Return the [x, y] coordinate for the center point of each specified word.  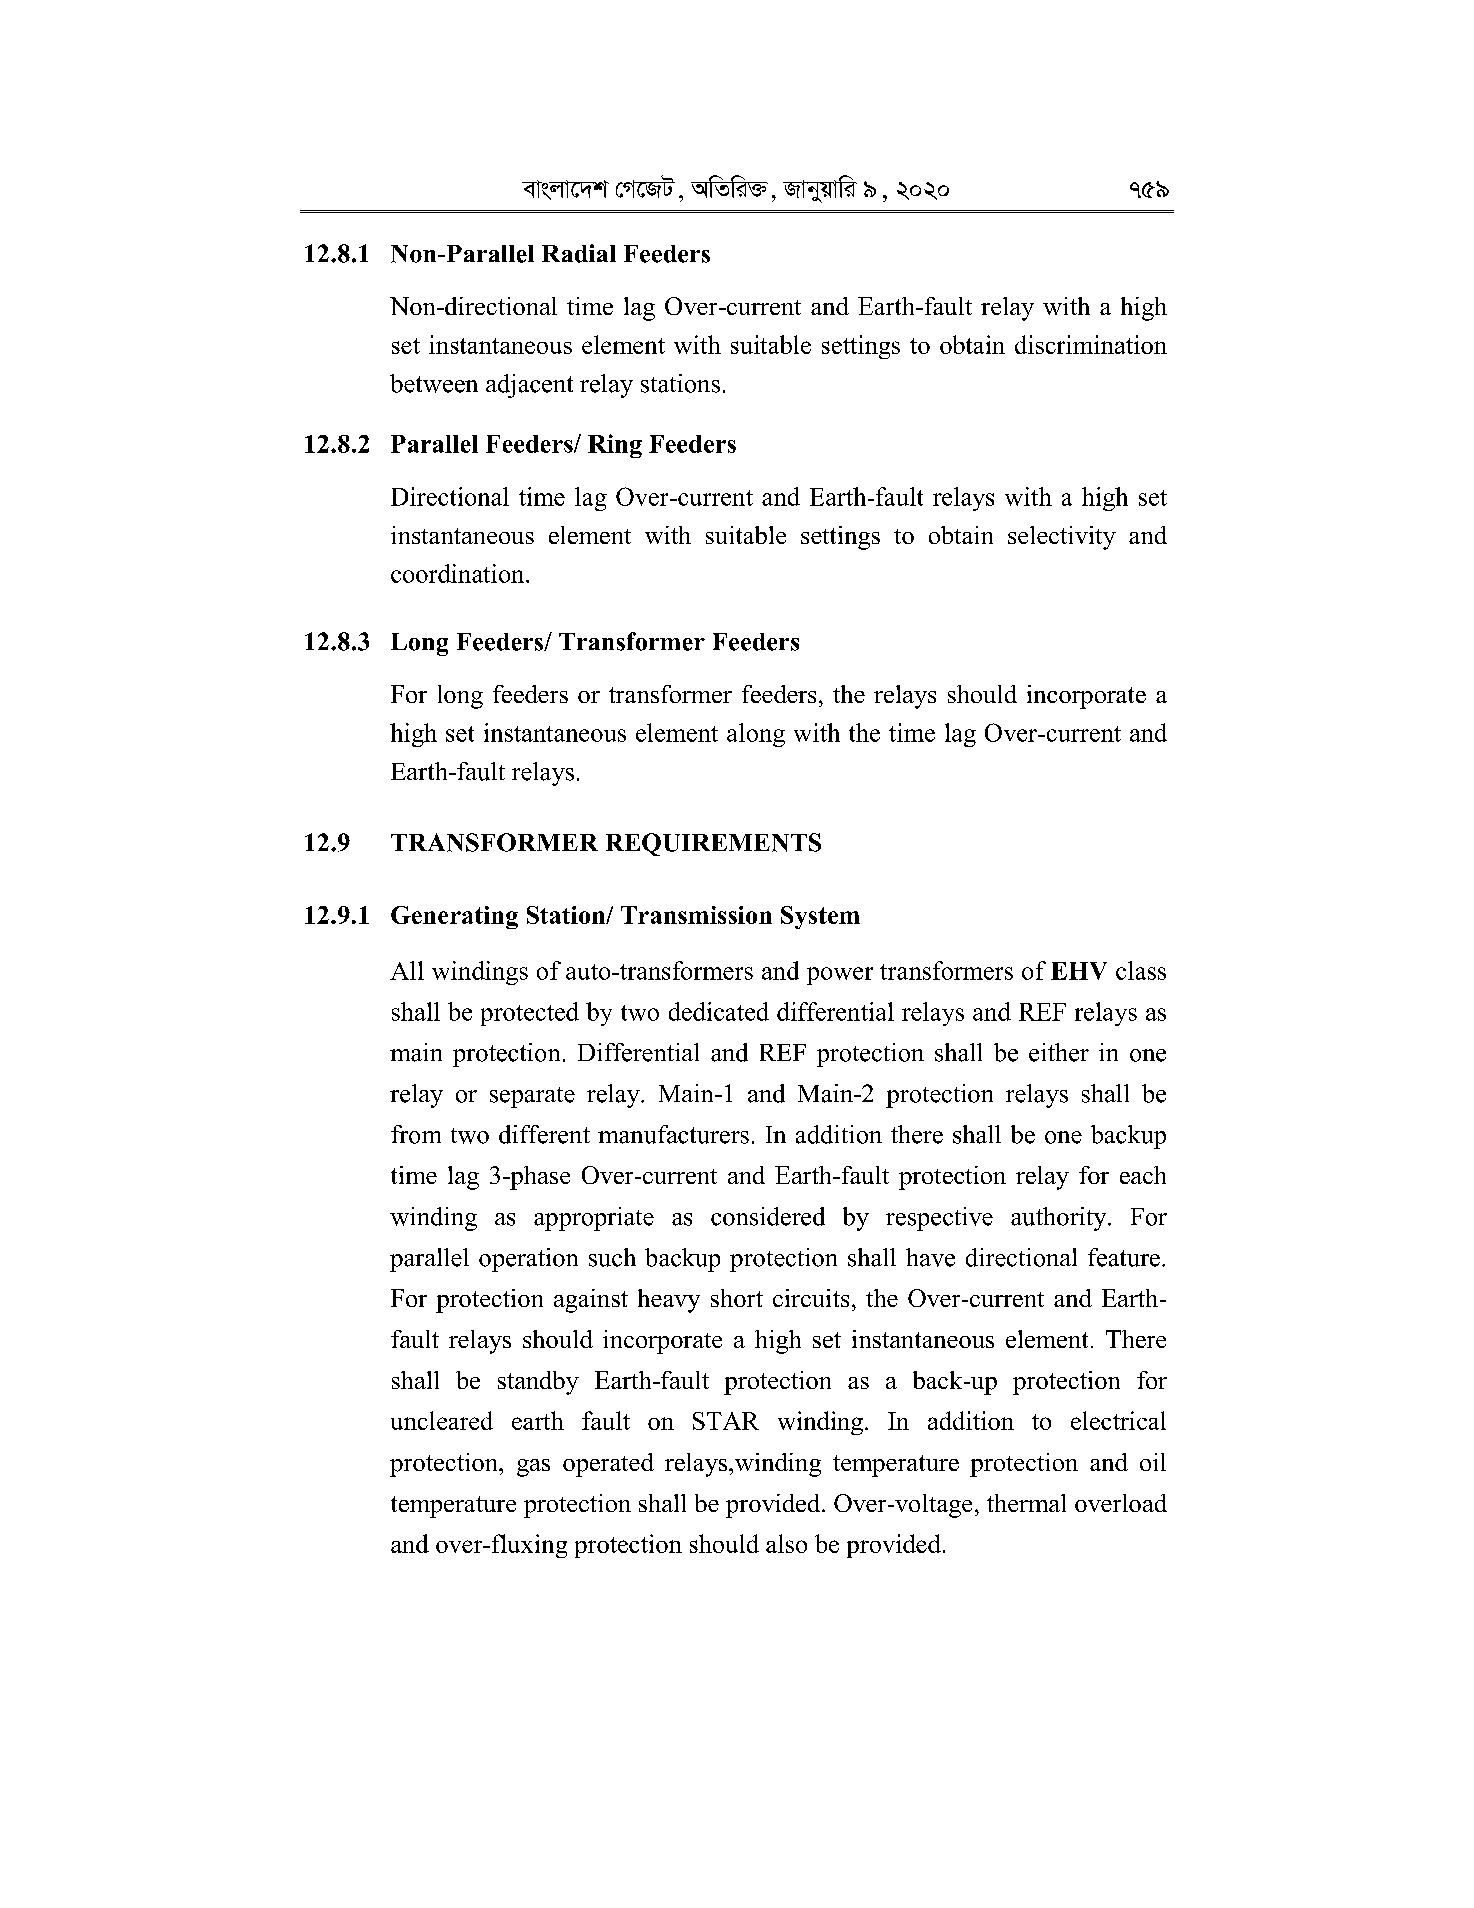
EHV [1079, 971]
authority [1060, 1219]
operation [528, 1260]
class [1141, 970]
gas [533, 1468]
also [786, 1543]
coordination [459, 573]
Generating [454, 917]
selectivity [1062, 538]
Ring [615, 446]
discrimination [1091, 344]
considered [768, 1216]
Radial [579, 253]
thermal [1026, 1503]
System [820, 917]
